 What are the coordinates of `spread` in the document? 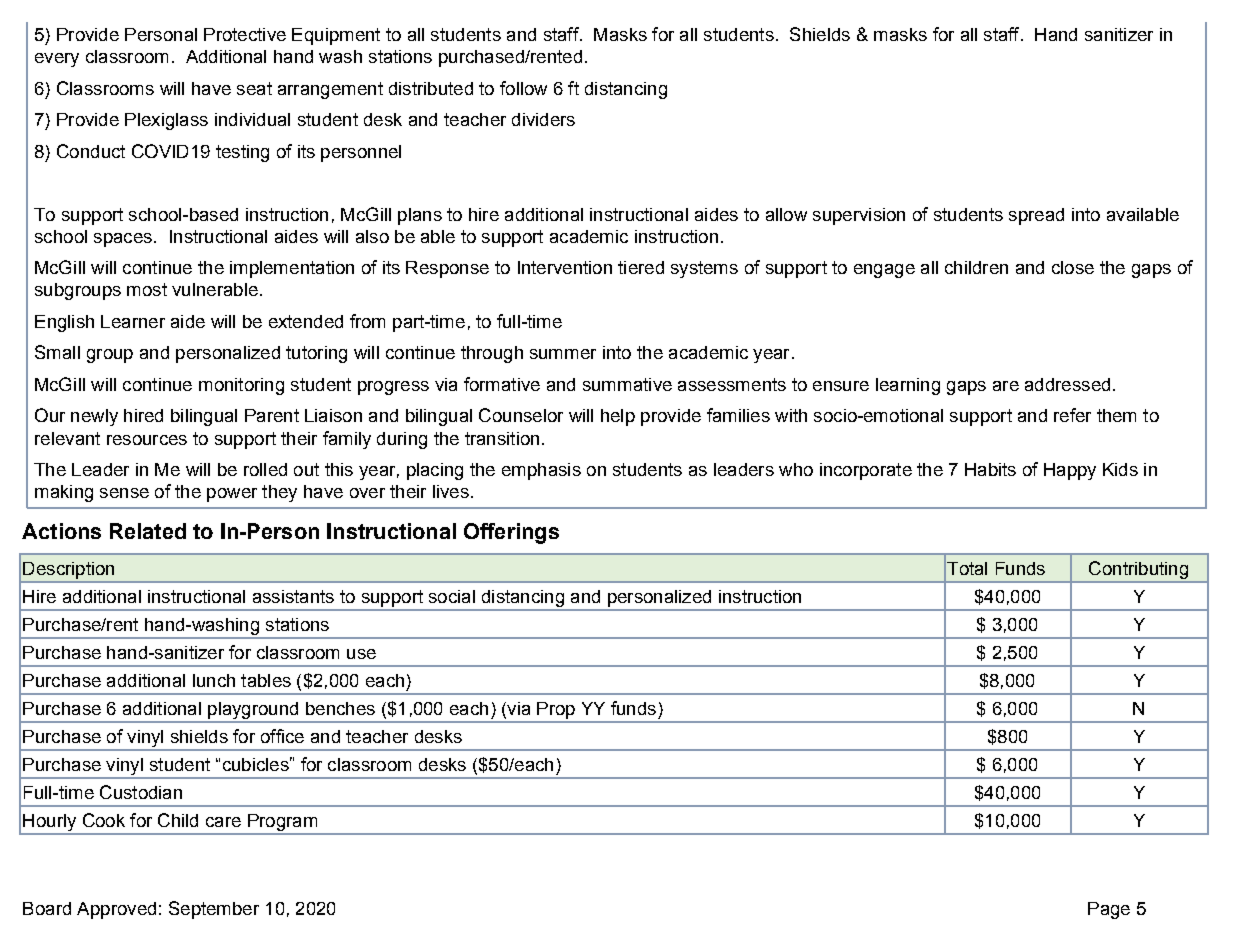 It's located at (1036, 216).
